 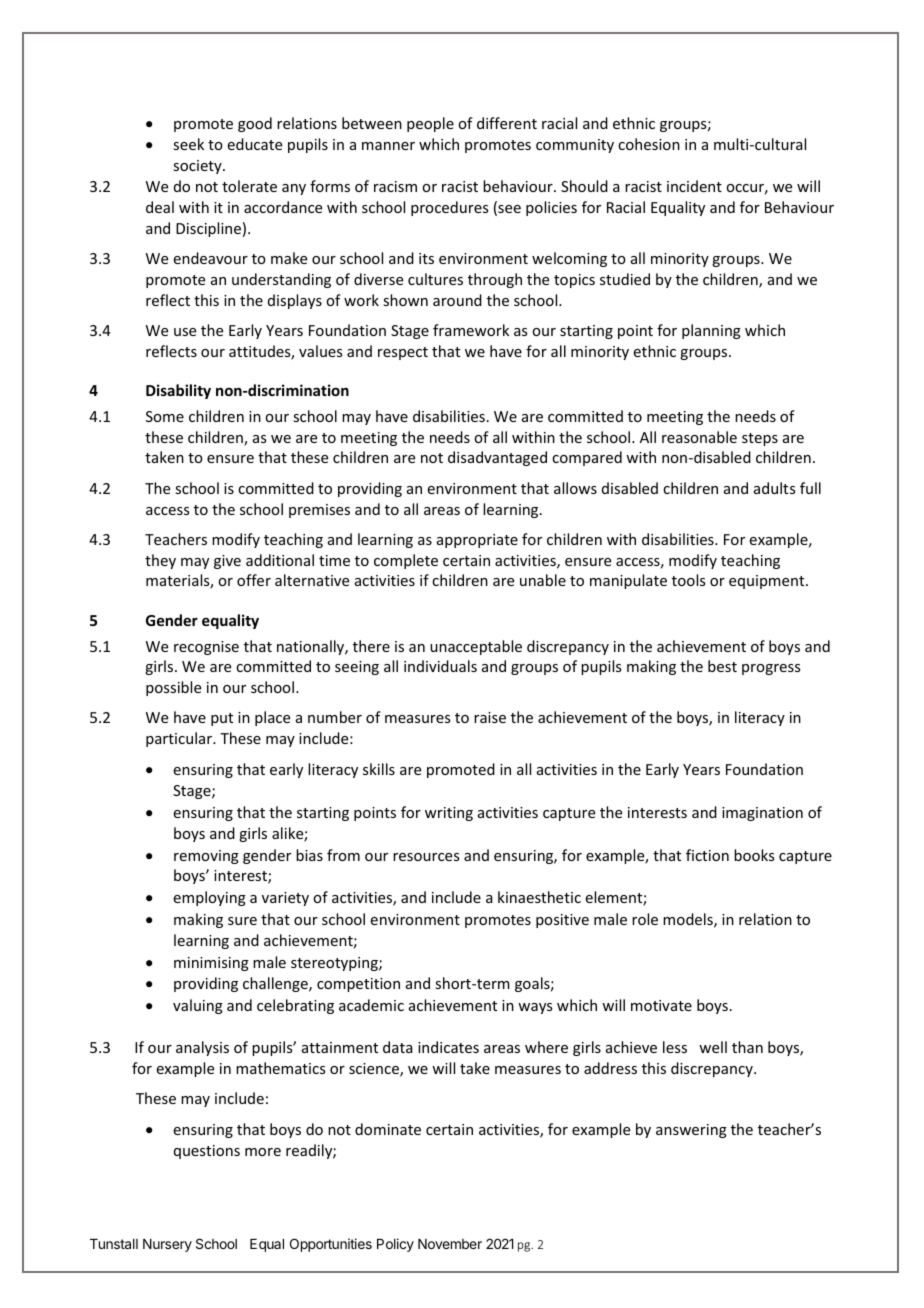 What do you see at coordinates (222, 719) in the screenshot?
I see `put` at bounding box center [222, 719].
